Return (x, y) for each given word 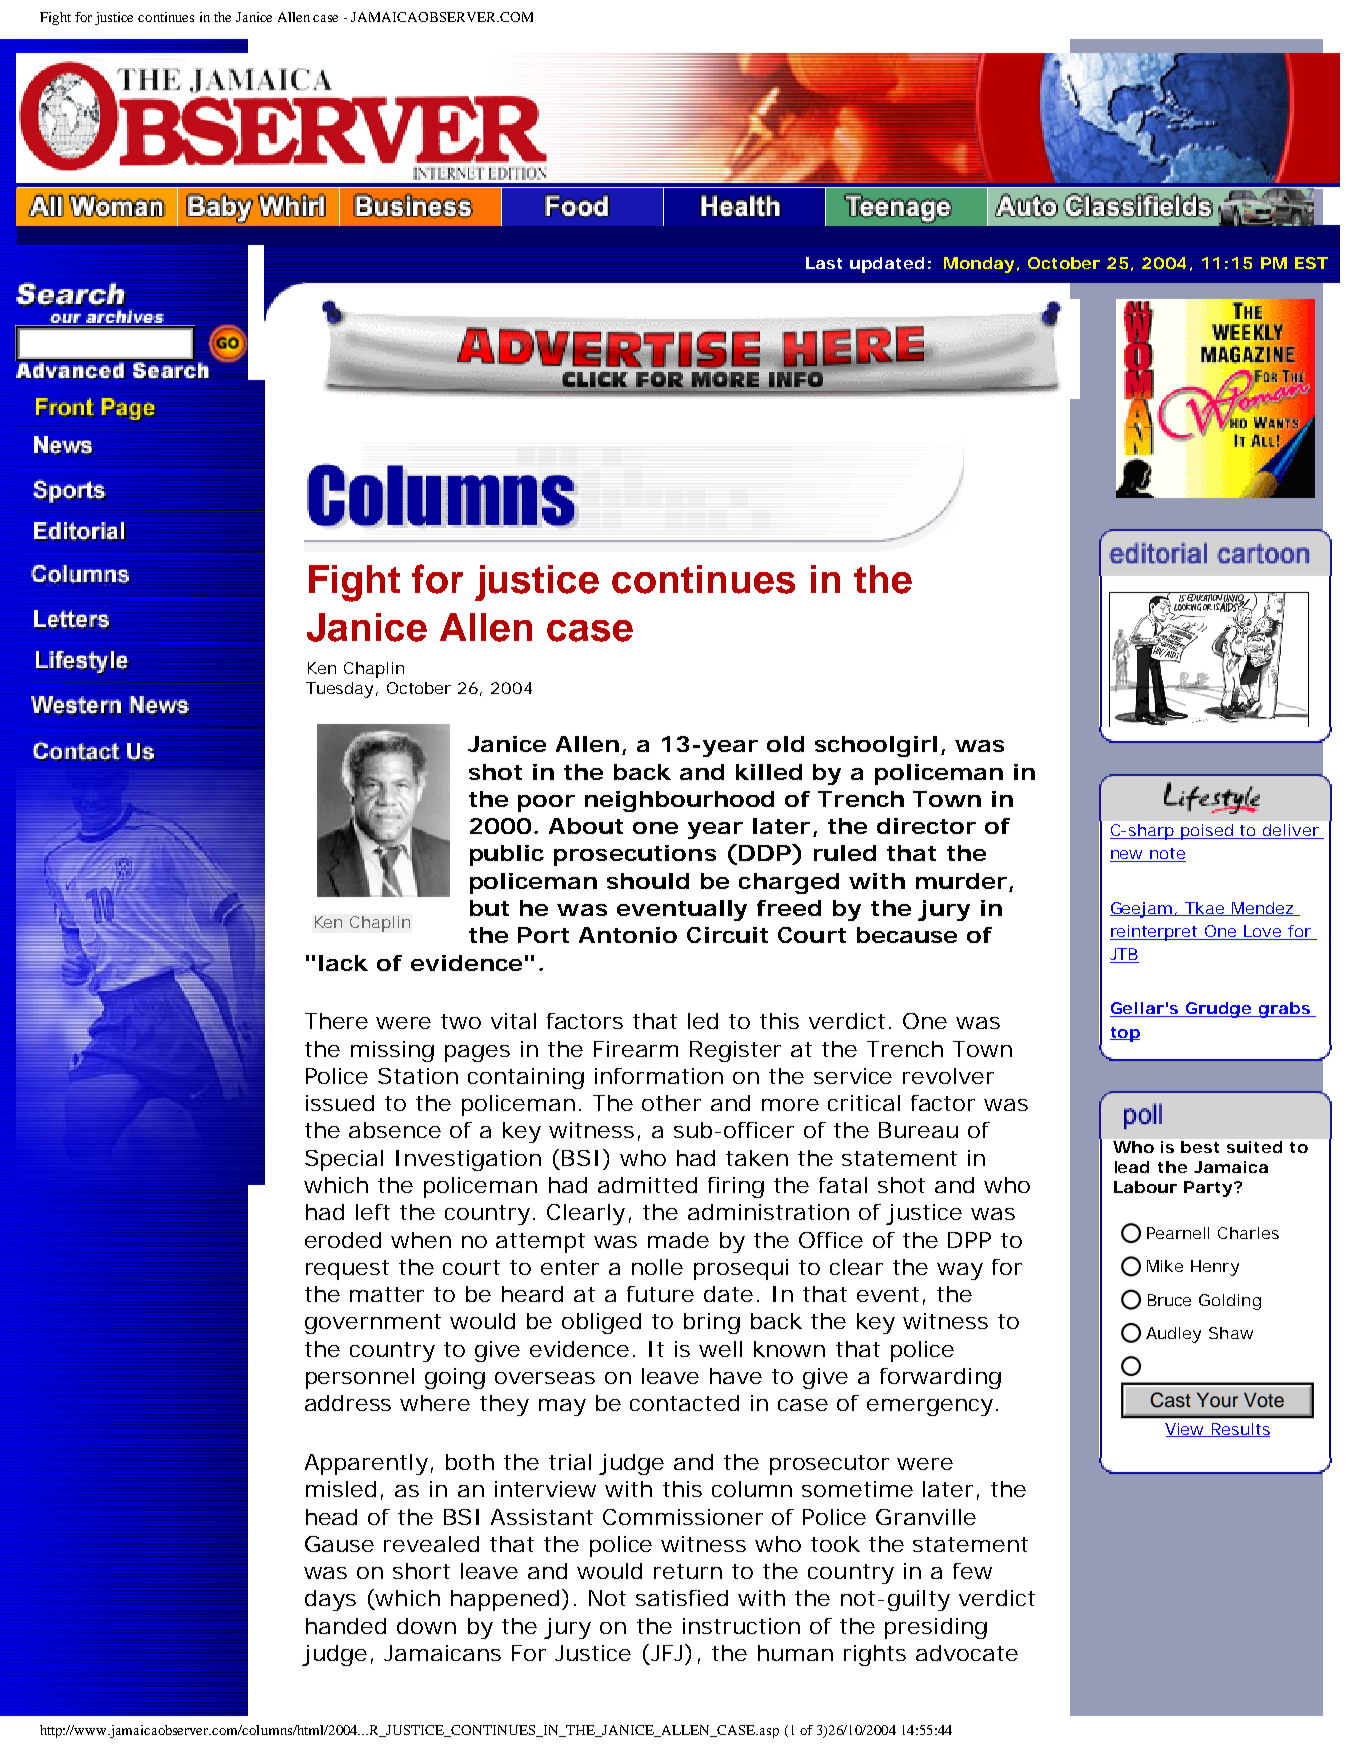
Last (824, 263)
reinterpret (1156, 933)
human (795, 1653)
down (426, 1626)
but (489, 908)
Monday (979, 265)
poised (1208, 832)
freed (789, 908)
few (972, 1571)
